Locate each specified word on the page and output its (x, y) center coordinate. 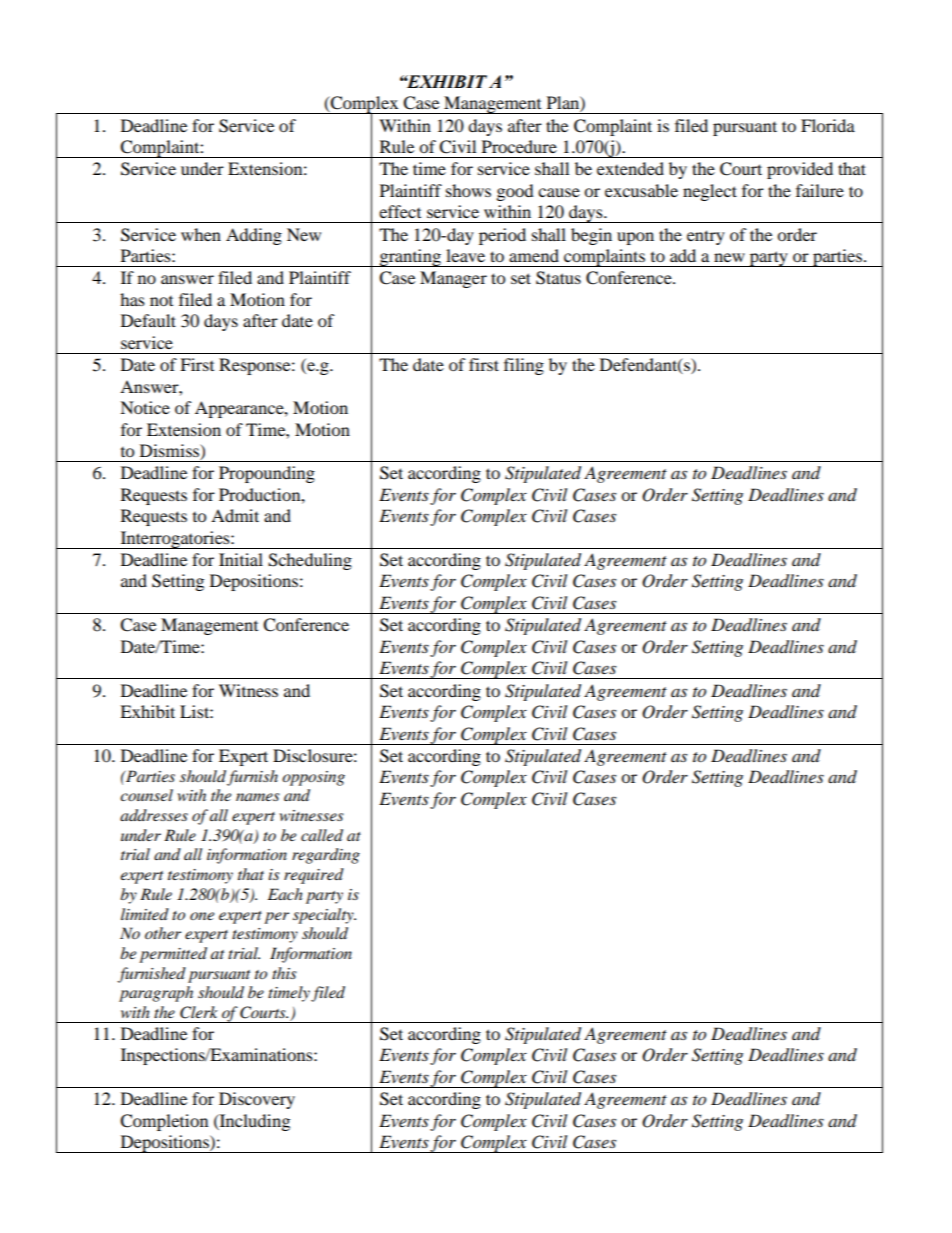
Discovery (257, 1100)
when (201, 234)
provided (800, 170)
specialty (324, 916)
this (284, 973)
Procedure (519, 146)
